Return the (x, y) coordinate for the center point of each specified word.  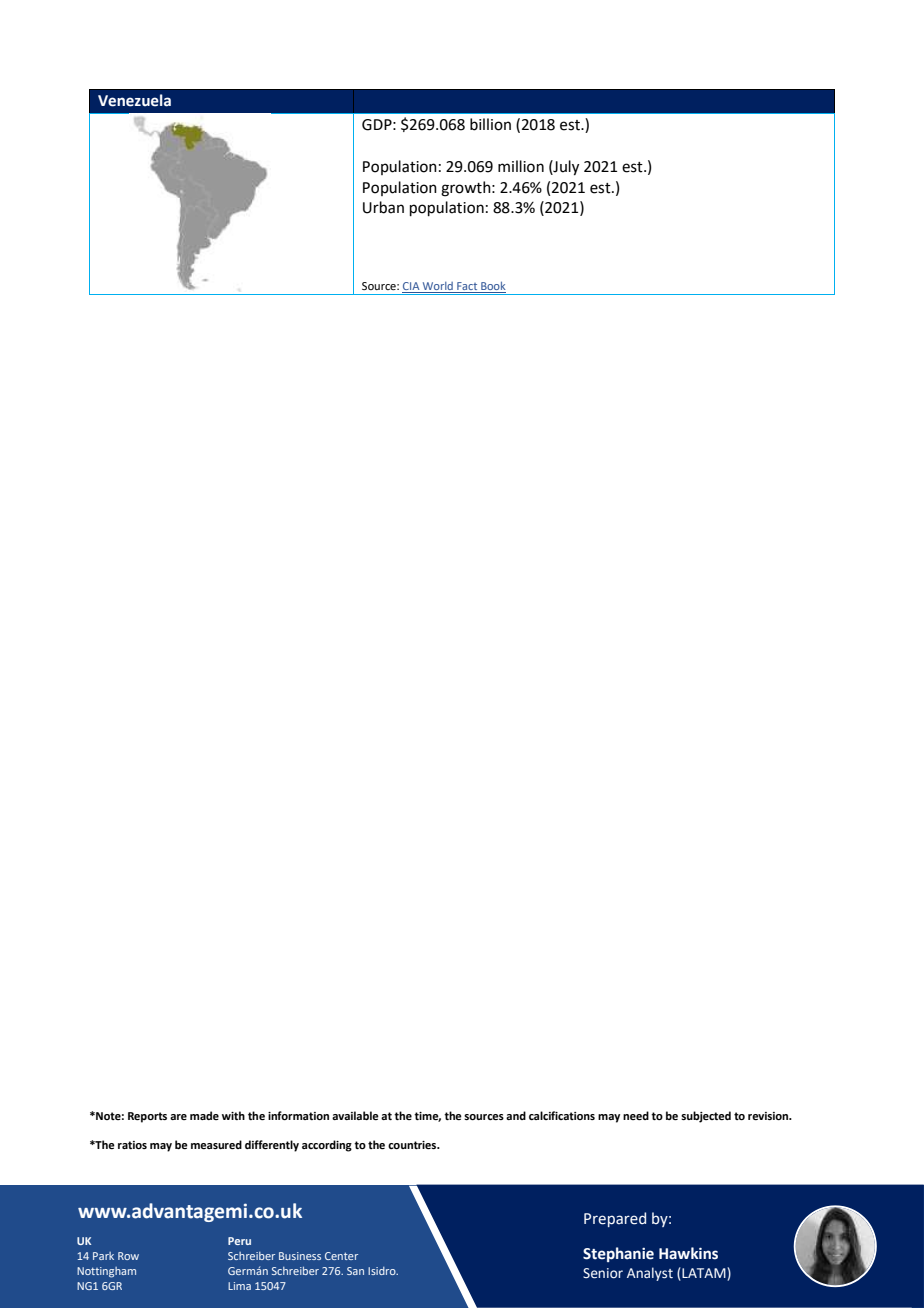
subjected (706, 1117)
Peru (239, 1241)
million (521, 166)
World (438, 287)
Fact (467, 287)
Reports (147, 1117)
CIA (412, 287)
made (204, 1115)
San (355, 1271)
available (355, 1115)
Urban (383, 207)
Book (492, 287)
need (636, 1115)
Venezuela (134, 100)
